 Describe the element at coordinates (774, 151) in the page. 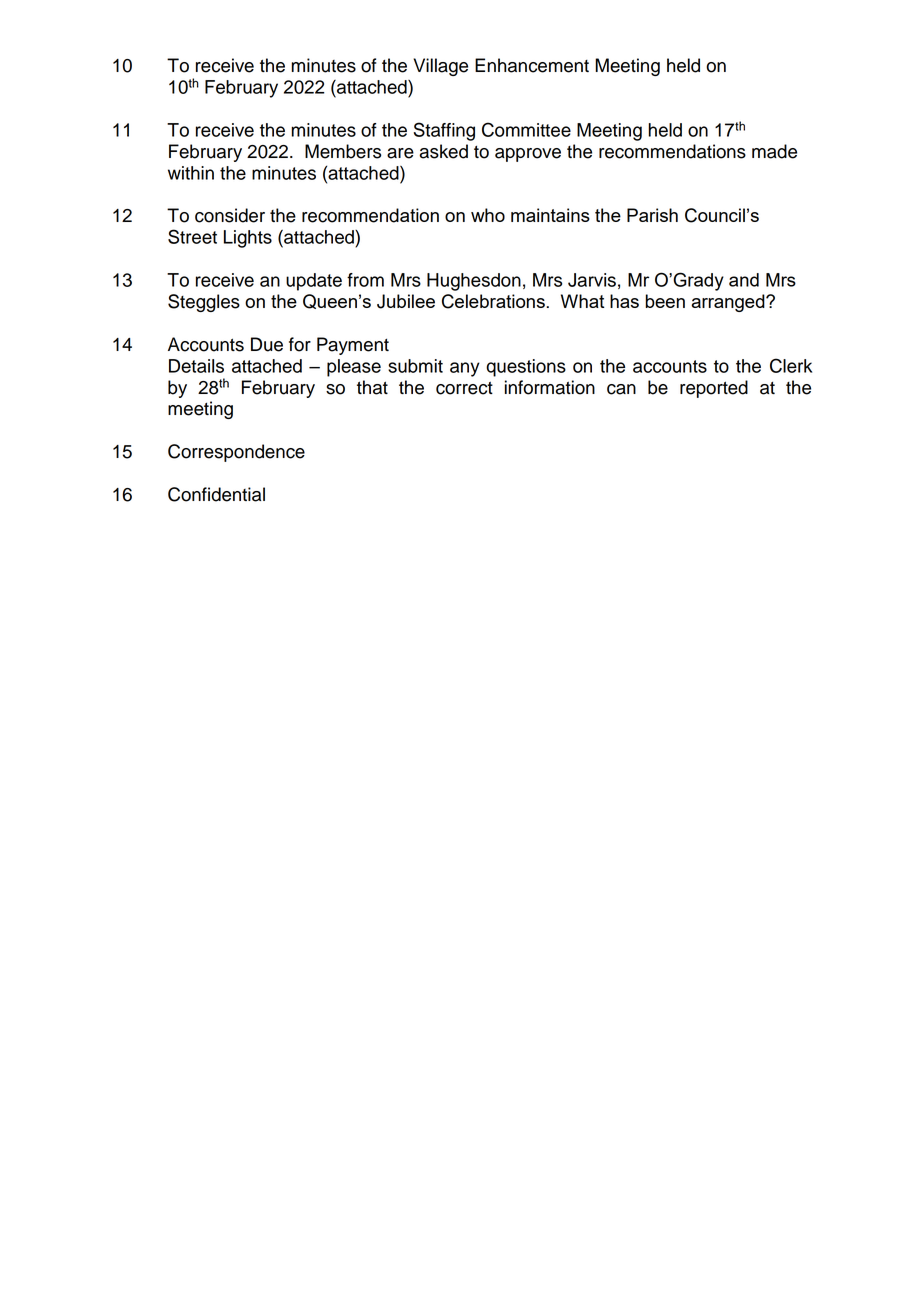

I see `made` at that location.
